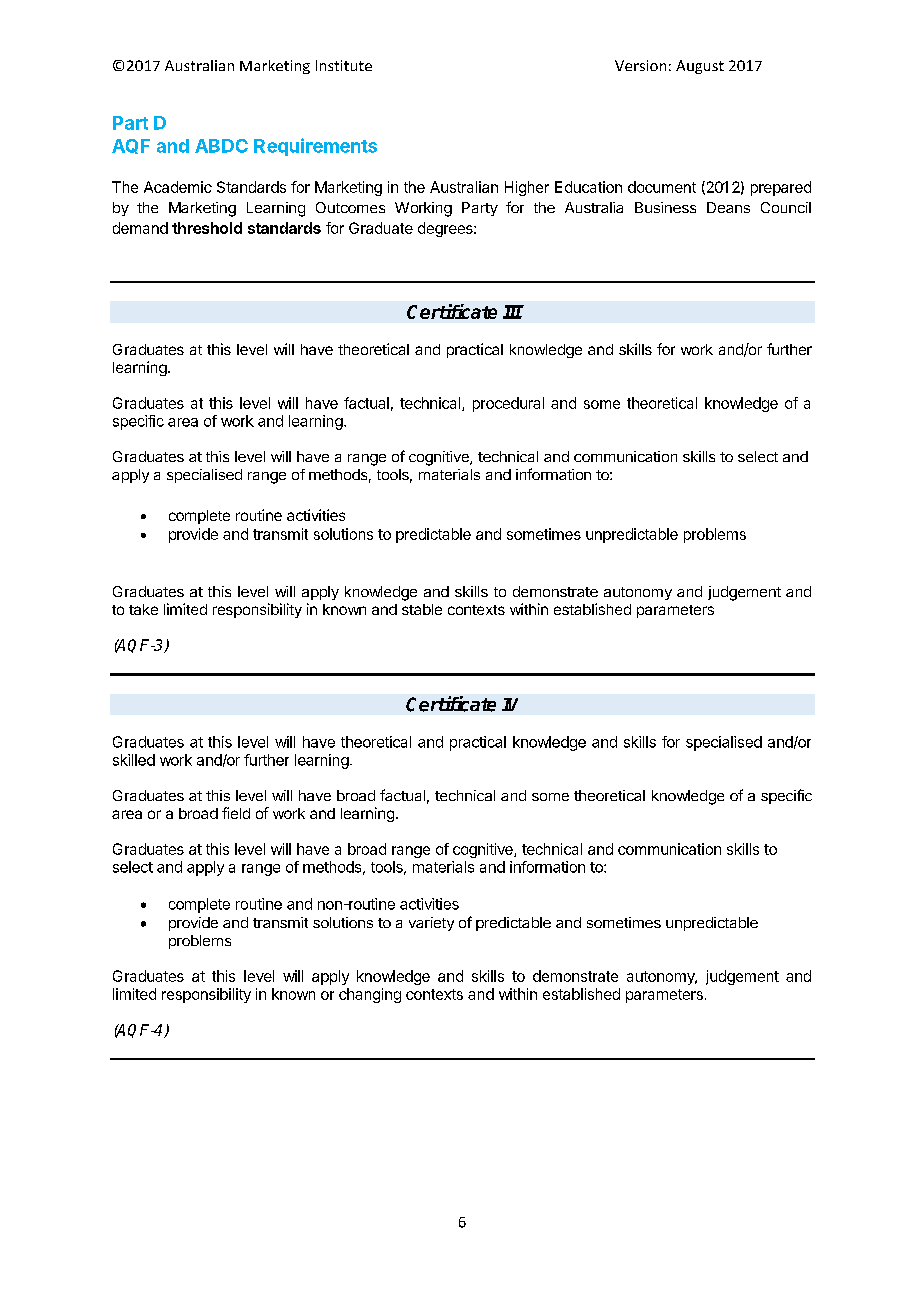 The height and width of the document is (1308, 924). What do you see at coordinates (315, 147) in the document?
I see `Requirements` at bounding box center [315, 147].
